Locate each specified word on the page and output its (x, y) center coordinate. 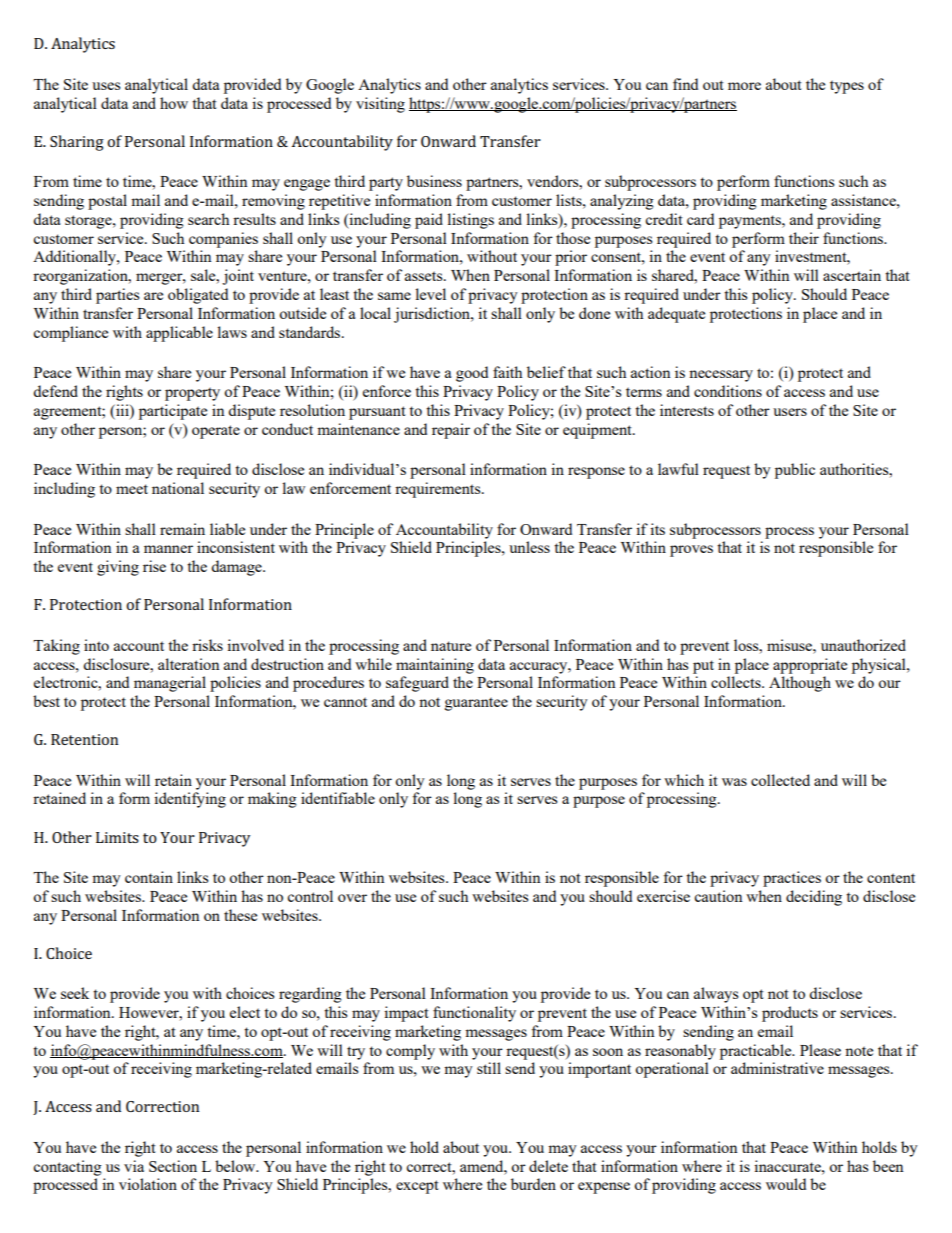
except (417, 1187)
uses (106, 86)
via (134, 1166)
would (786, 1184)
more (744, 86)
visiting (380, 105)
